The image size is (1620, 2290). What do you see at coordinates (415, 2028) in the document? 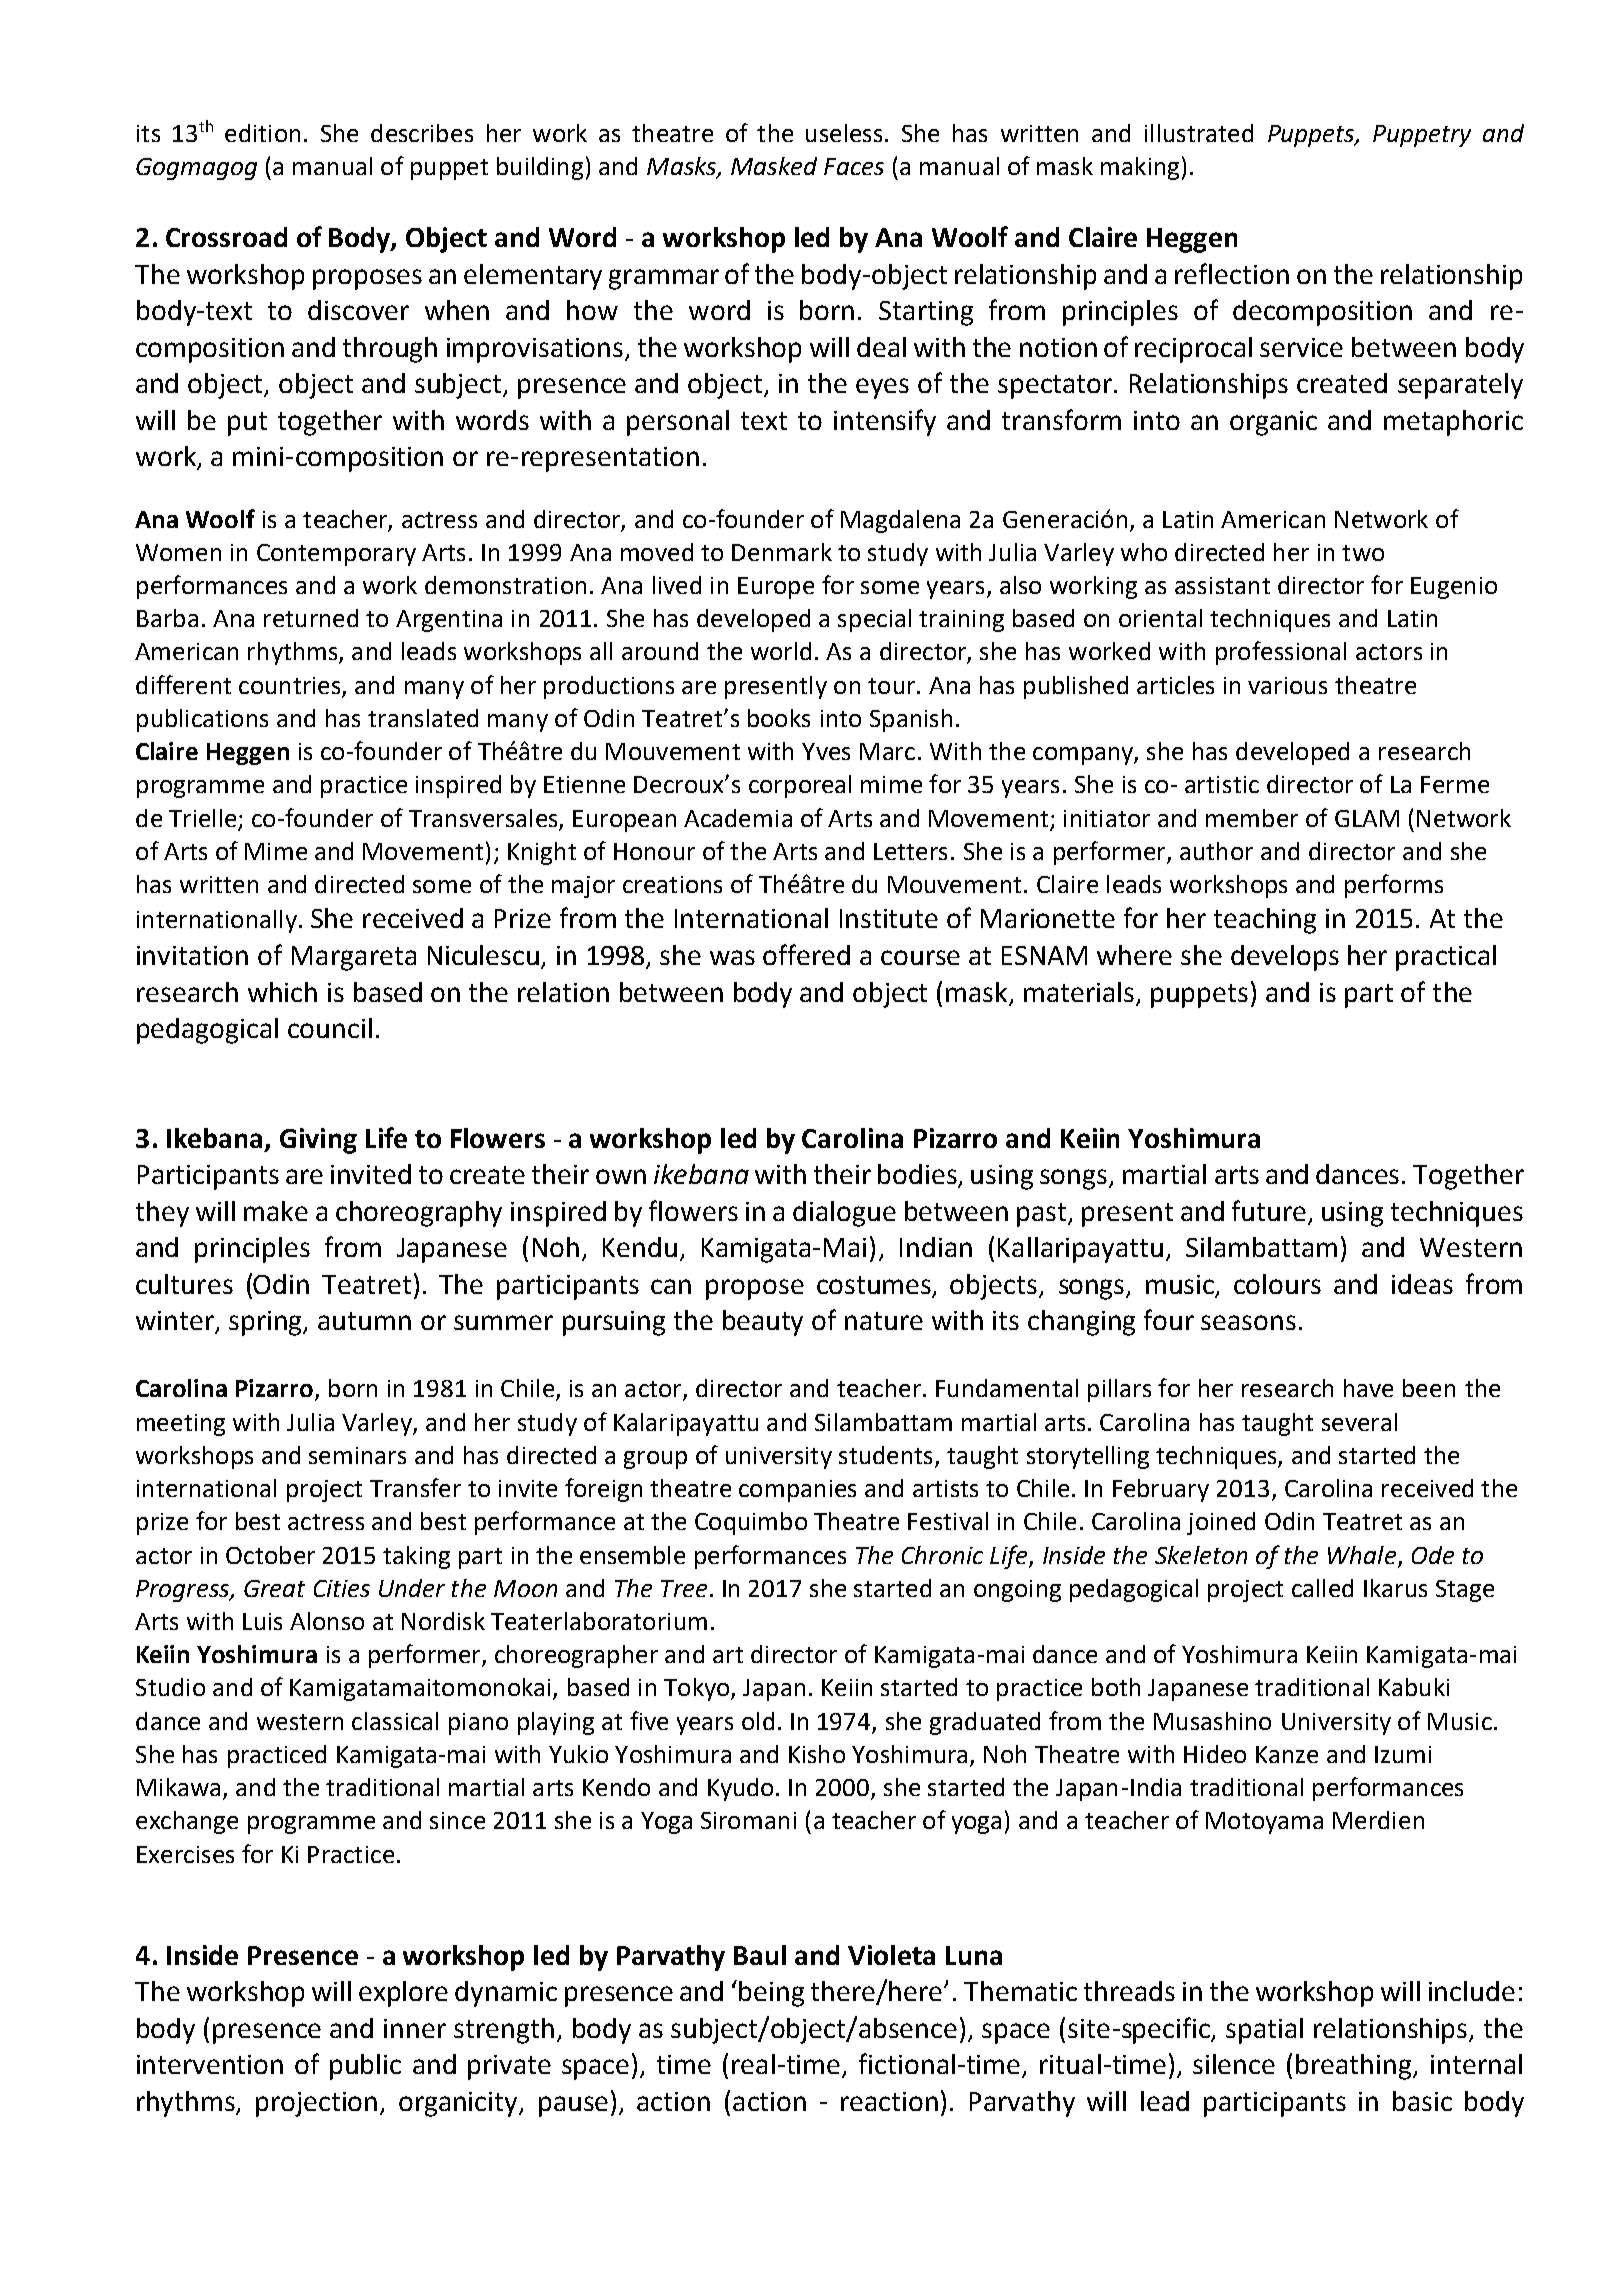
I see `inner` at bounding box center [415, 2028].
